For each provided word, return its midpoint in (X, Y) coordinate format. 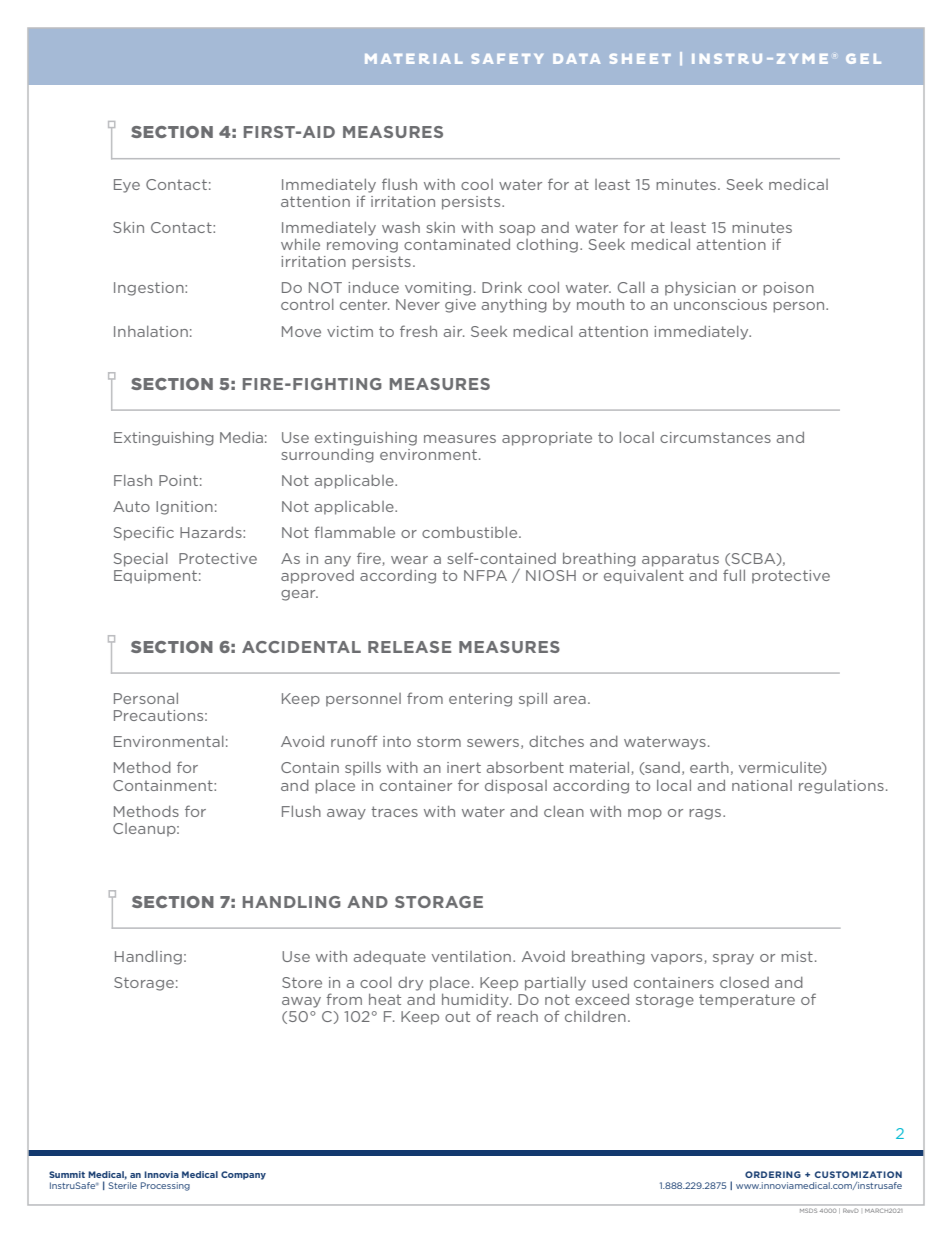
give (460, 306)
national (762, 785)
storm (439, 741)
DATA (576, 59)
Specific (144, 533)
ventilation (471, 956)
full (734, 575)
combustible (471, 532)
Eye (127, 186)
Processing (165, 1186)
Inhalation (151, 331)
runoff (354, 741)
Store (302, 982)
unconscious (720, 304)
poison (788, 289)
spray (733, 959)
